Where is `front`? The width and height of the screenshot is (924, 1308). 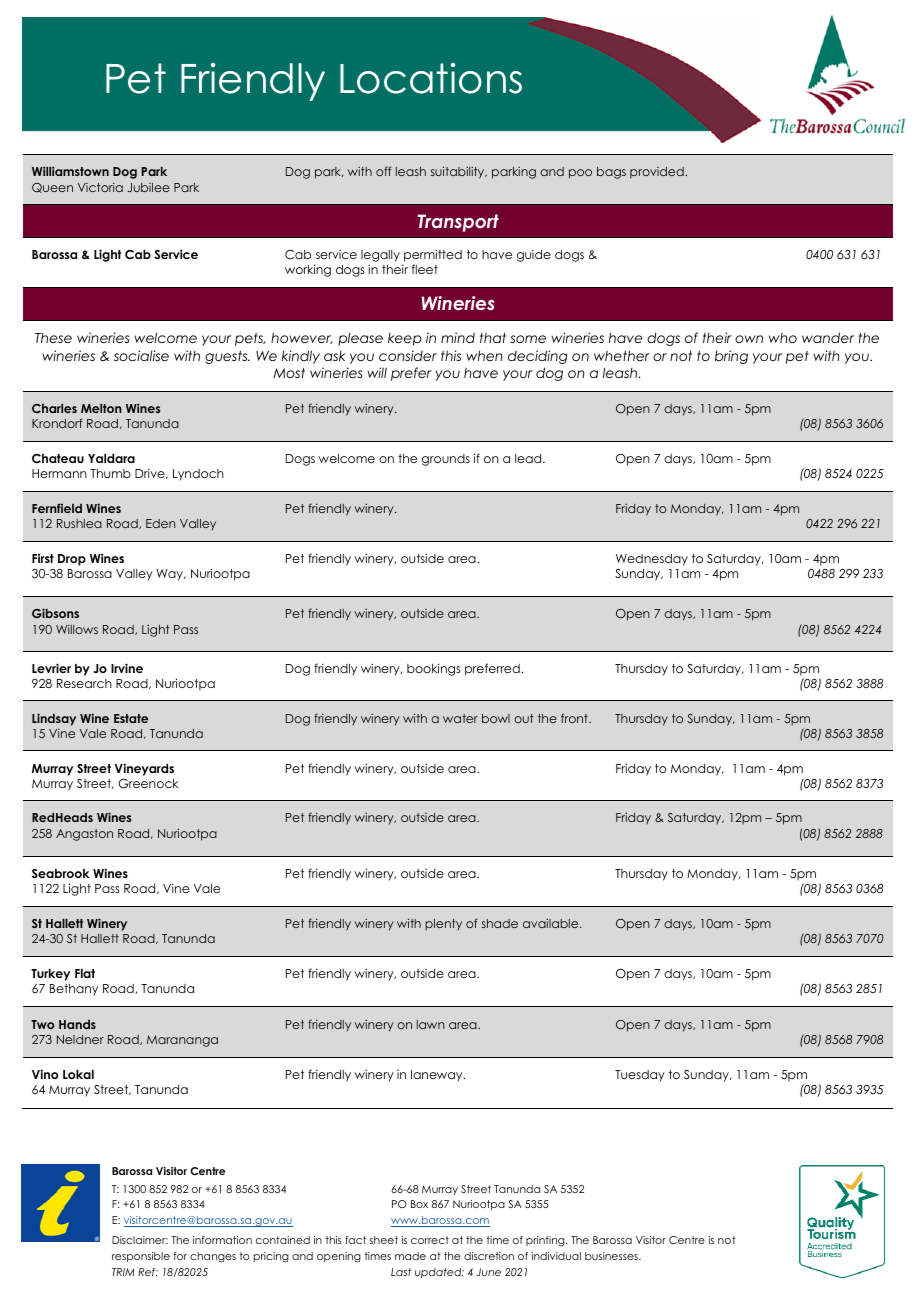
front is located at coordinates (575, 718).
